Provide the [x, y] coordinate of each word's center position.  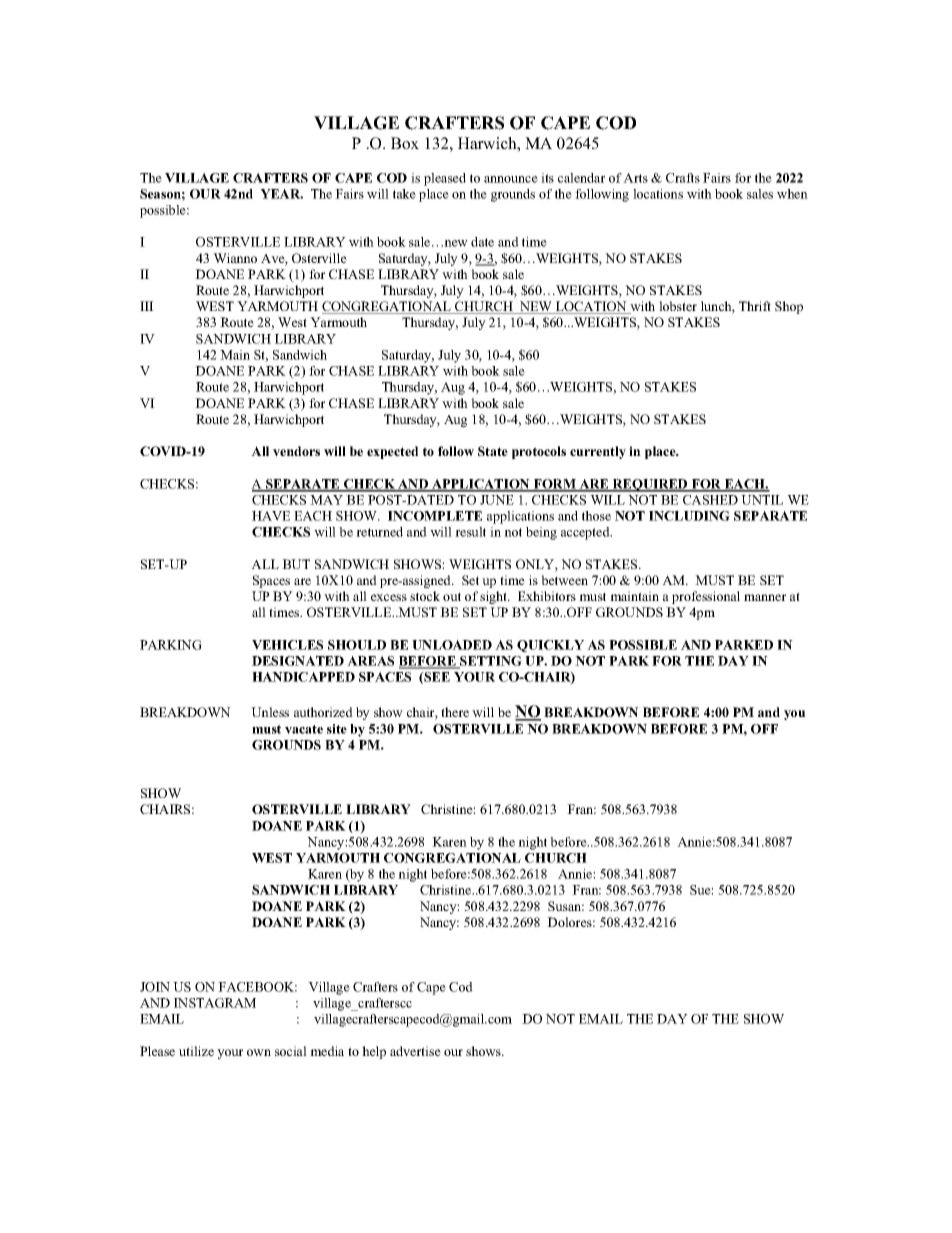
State [493, 451]
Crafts [683, 178]
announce [511, 179]
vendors [296, 451]
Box [405, 143]
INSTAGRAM [215, 1003]
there [455, 712]
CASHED [710, 500]
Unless [270, 712]
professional [706, 597]
